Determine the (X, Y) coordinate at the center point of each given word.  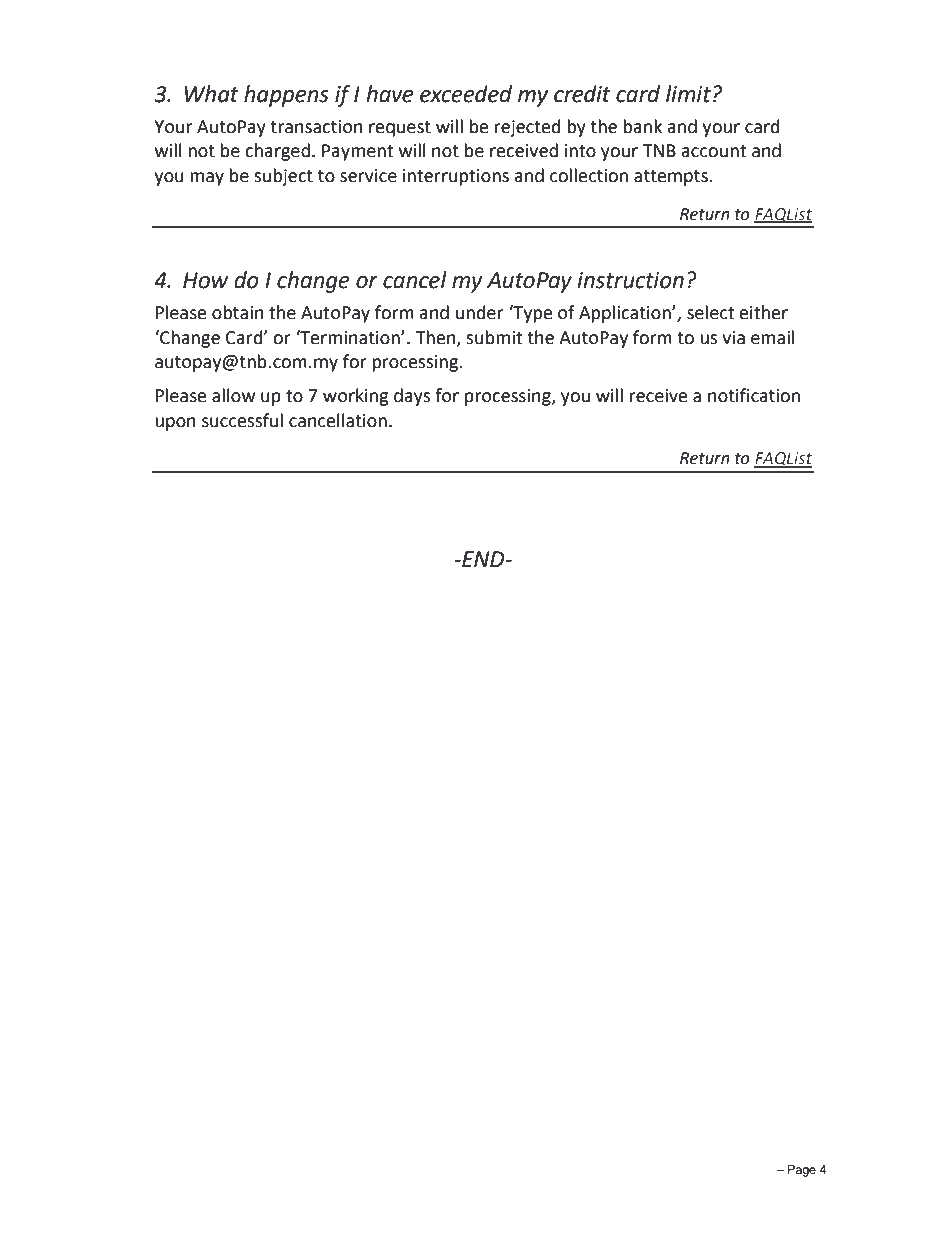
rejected (528, 128)
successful (242, 420)
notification (754, 395)
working (356, 397)
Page (802, 1171)
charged (277, 152)
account (713, 151)
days (412, 397)
